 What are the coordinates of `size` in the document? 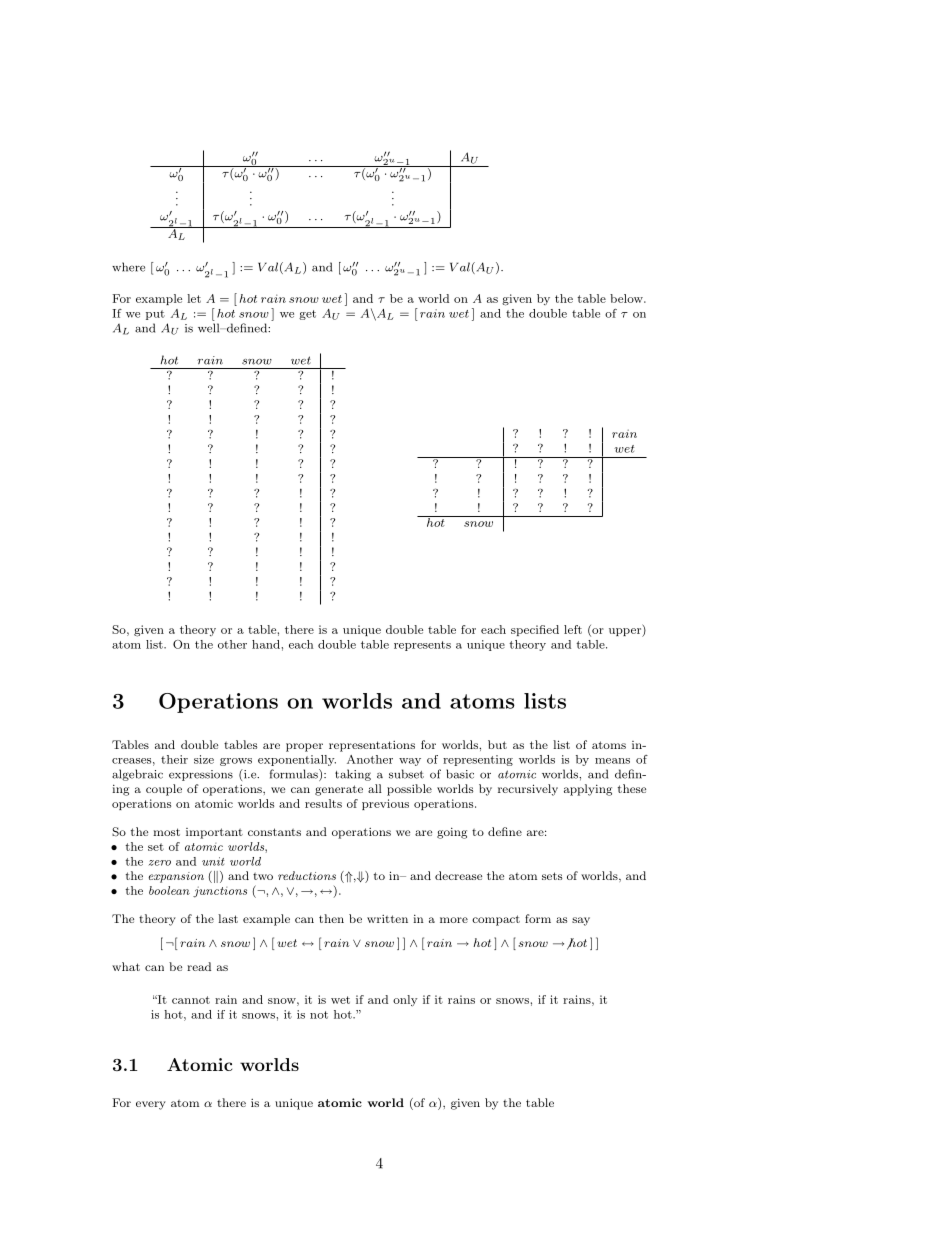 It's located at (204, 759).
